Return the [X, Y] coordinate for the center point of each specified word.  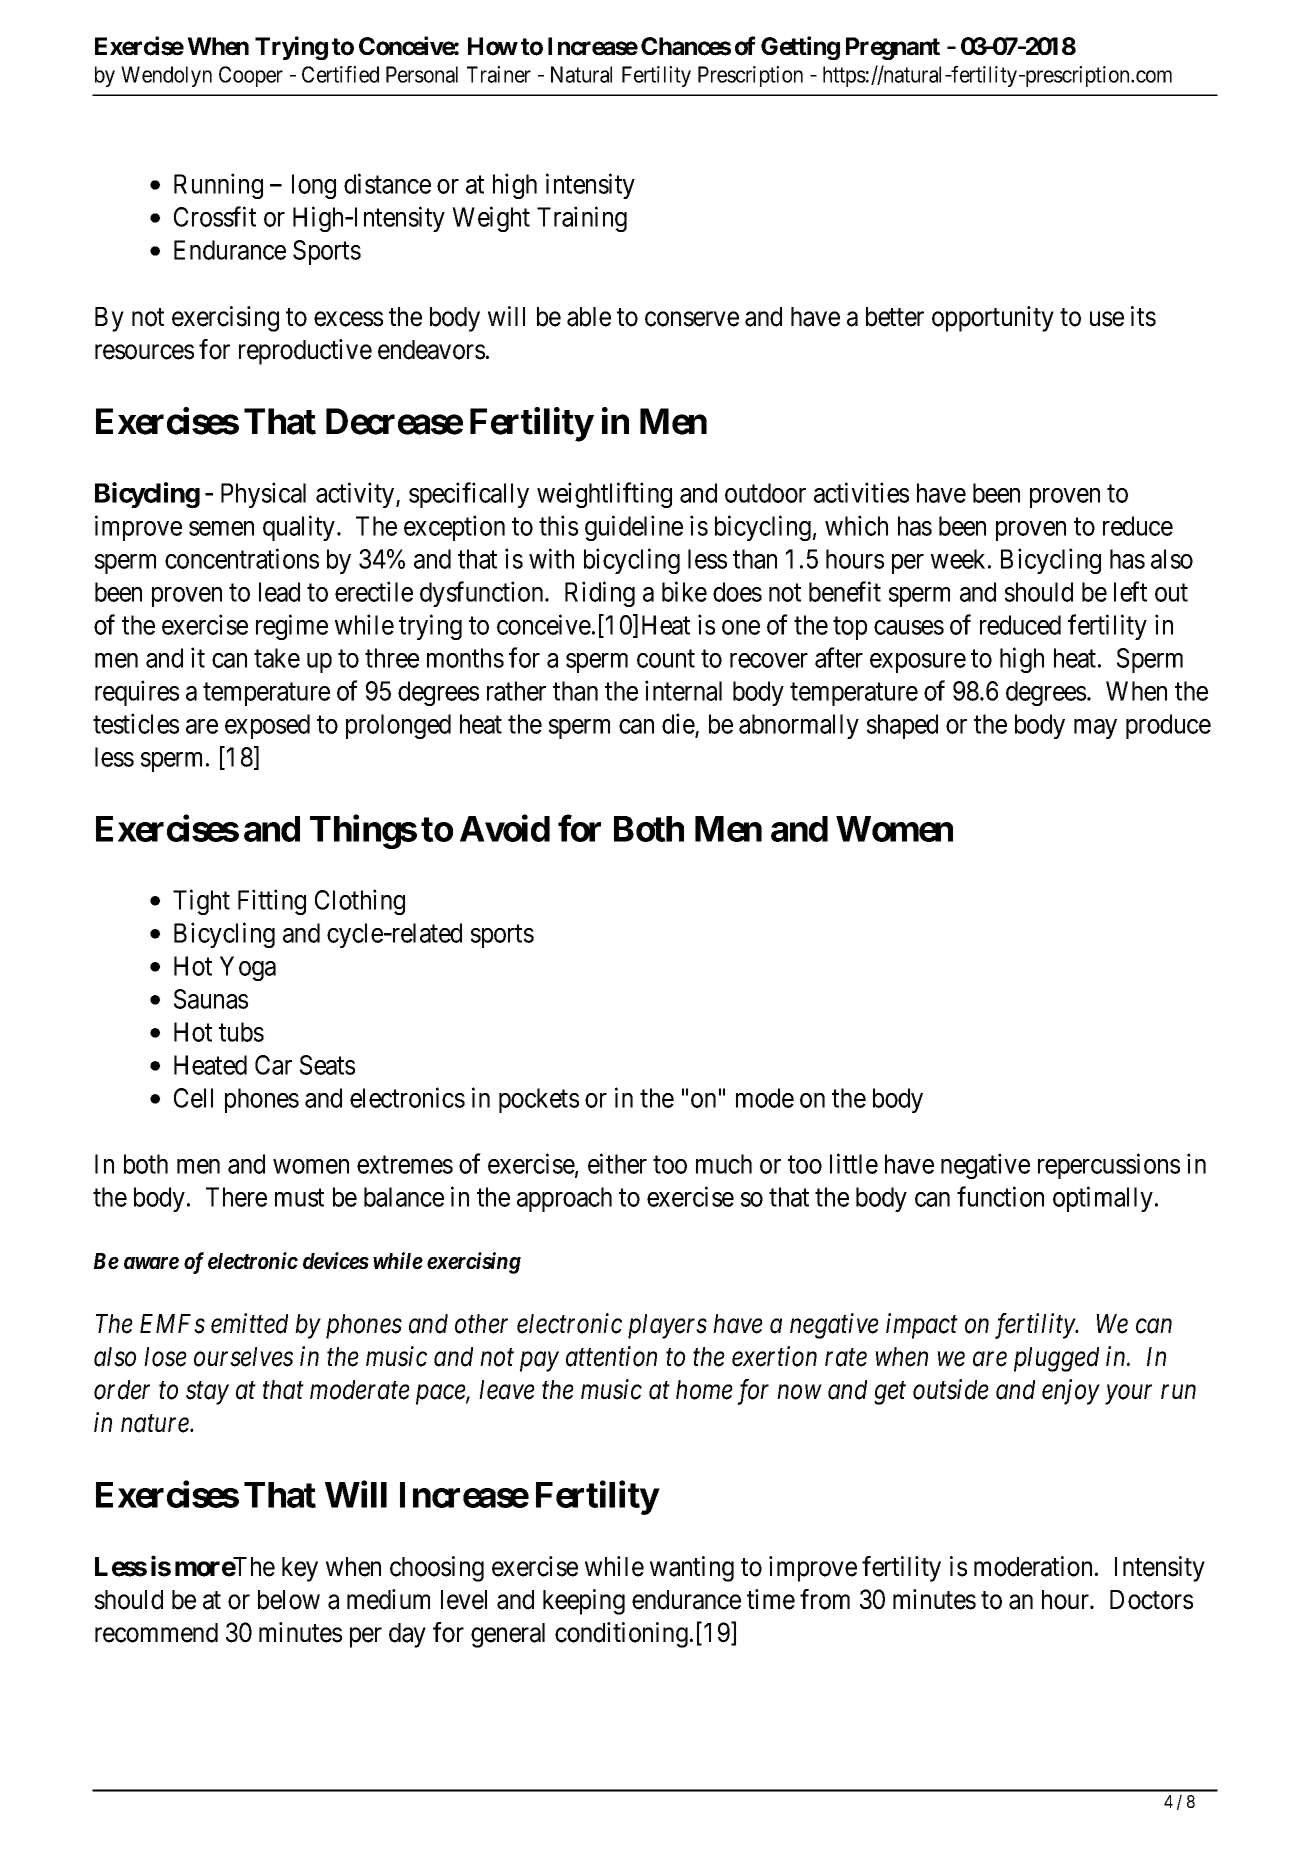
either [617, 1163]
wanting [692, 1569]
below [289, 1600]
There [236, 1197]
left [1130, 591]
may [1095, 729]
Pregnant [893, 48]
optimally [1103, 1199]
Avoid [505, 828]
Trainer [499, 74]
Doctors [1151, 1600]
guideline [634, 528]
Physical [263, 495]
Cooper [251, 76]
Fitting [272, 902]
